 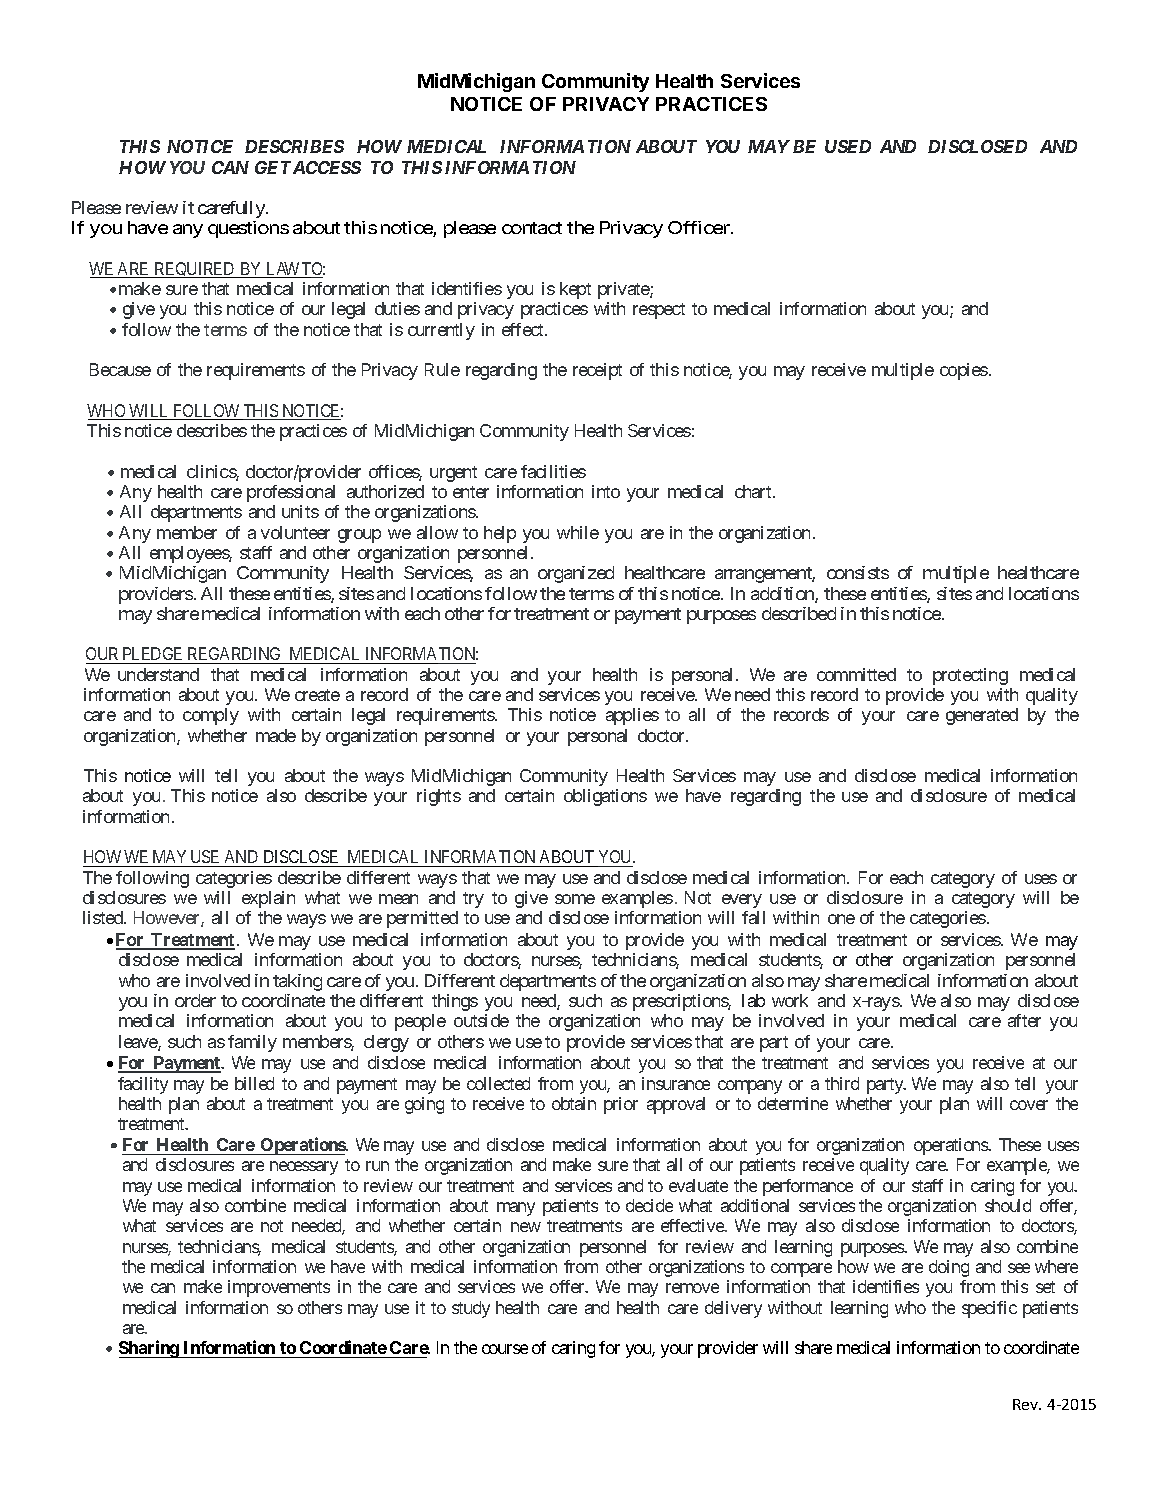 I want to click on copies, so click(x=964, y=371).
